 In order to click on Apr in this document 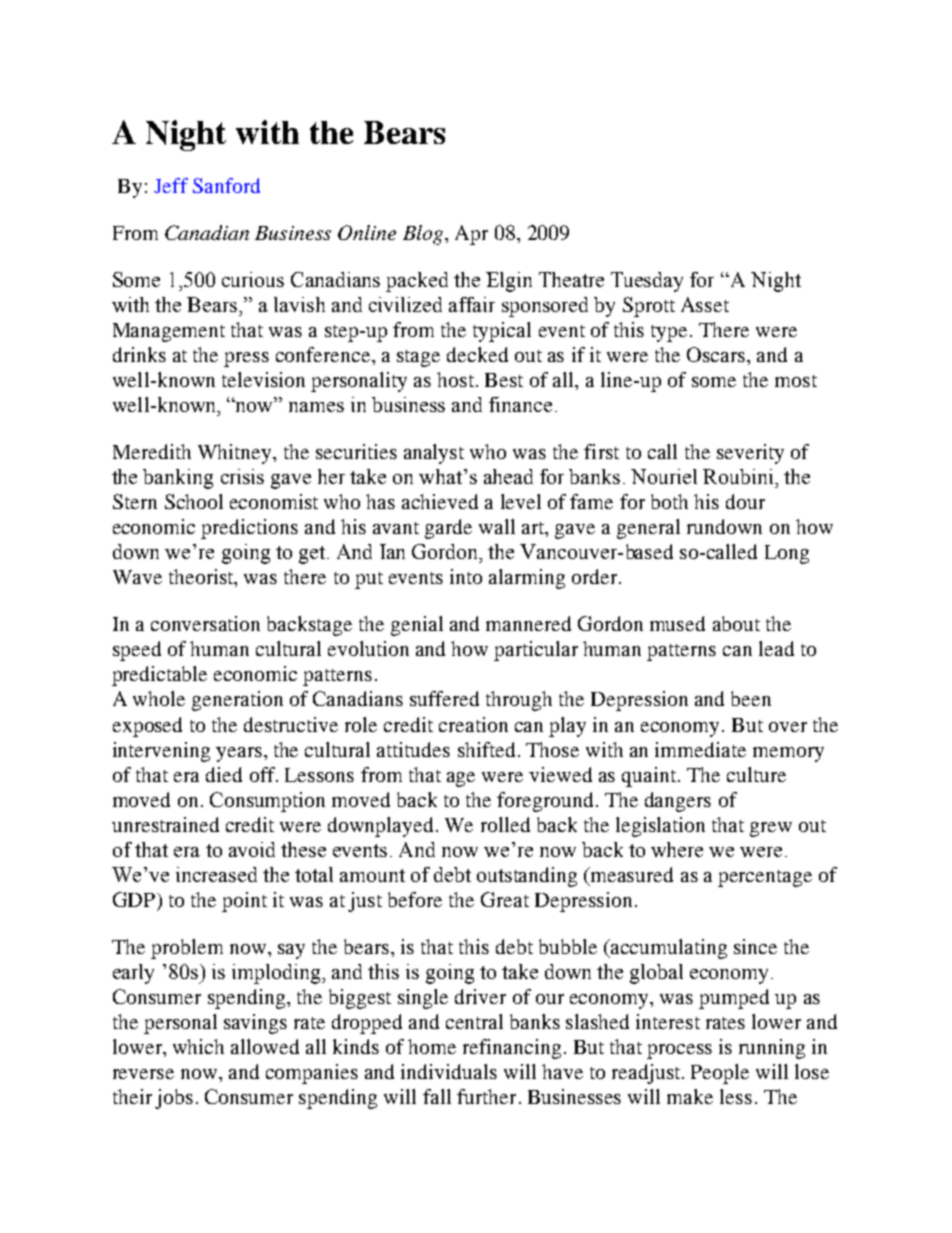, I will do `click(471, 235)`.
